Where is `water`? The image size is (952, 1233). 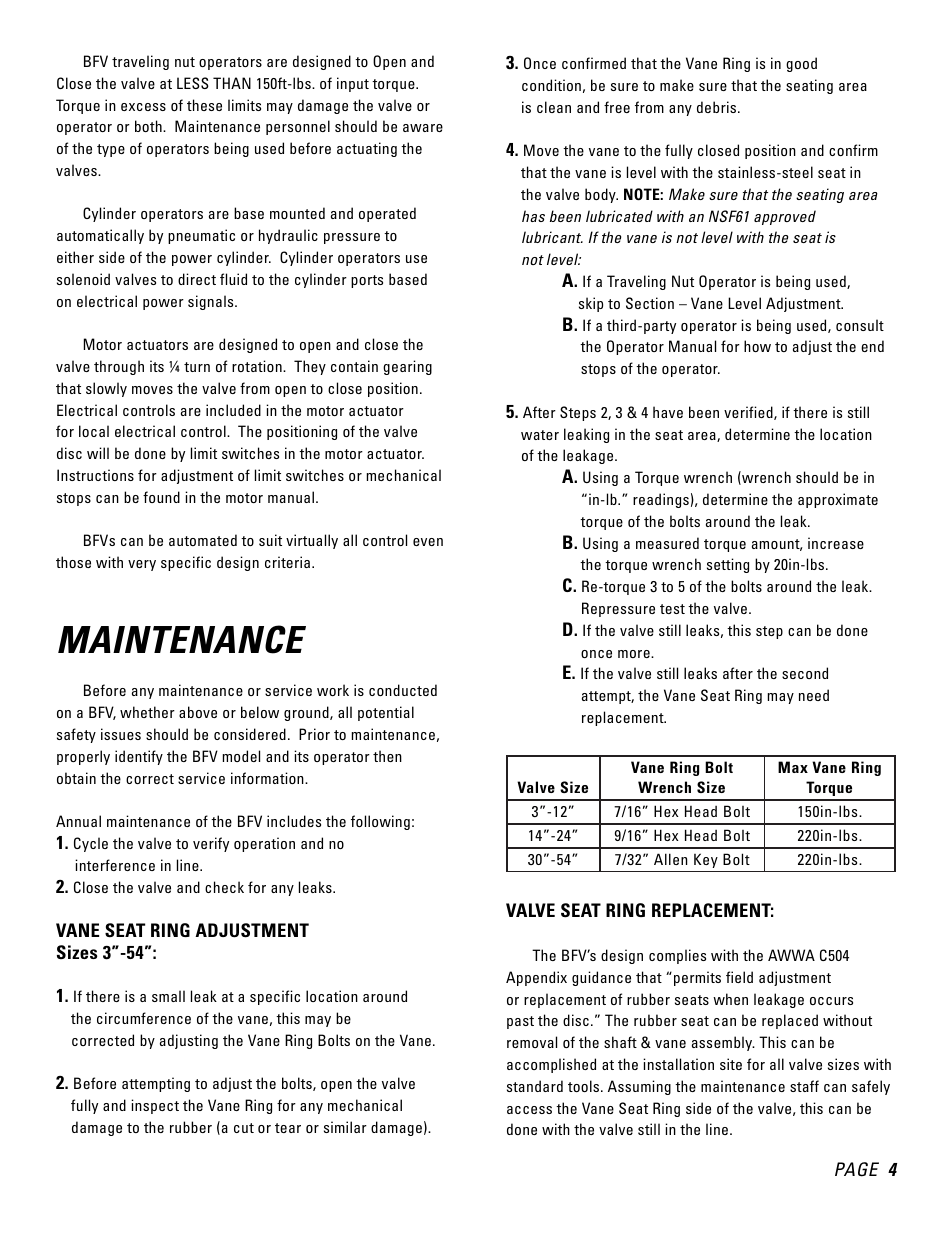 water is located at coordinates (540, 435).
